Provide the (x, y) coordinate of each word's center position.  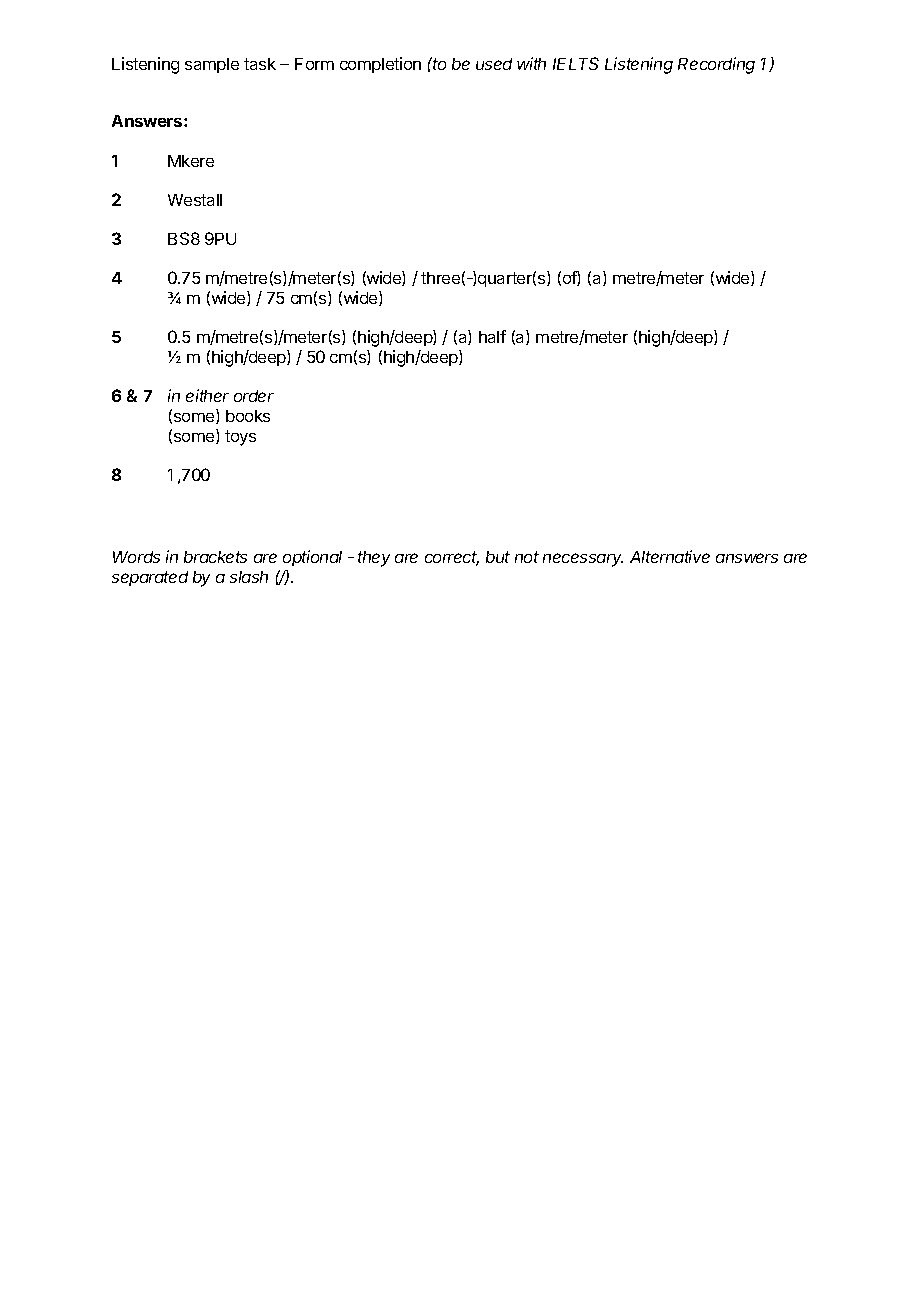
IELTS (576, 63)
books (248, 416)
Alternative (670, 556)
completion (380, 65)
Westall (195, 200)
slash (249, 577)
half (492, 336)
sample (212, 65)
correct (452, 558)
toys (240, 438)
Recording (716, 65)
